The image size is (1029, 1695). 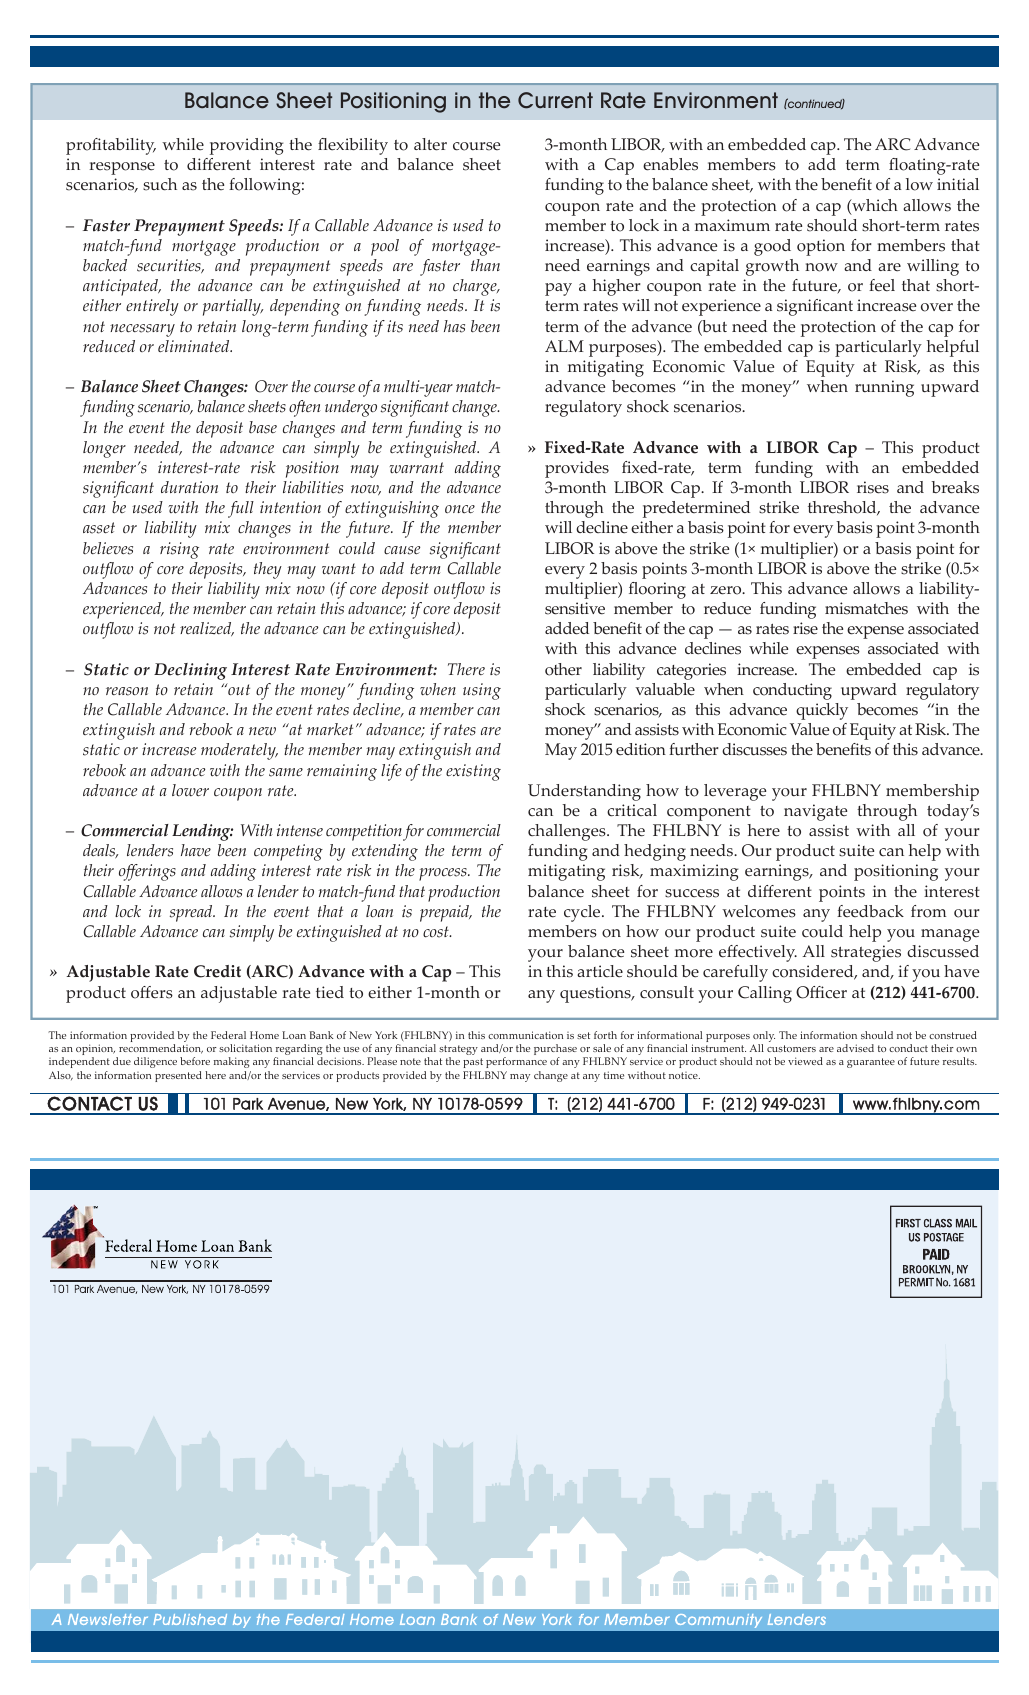 What do you see at coordinates (161, 1049) in the screenshot?
I see `recommendation` at bounding box center [161, 1049].
